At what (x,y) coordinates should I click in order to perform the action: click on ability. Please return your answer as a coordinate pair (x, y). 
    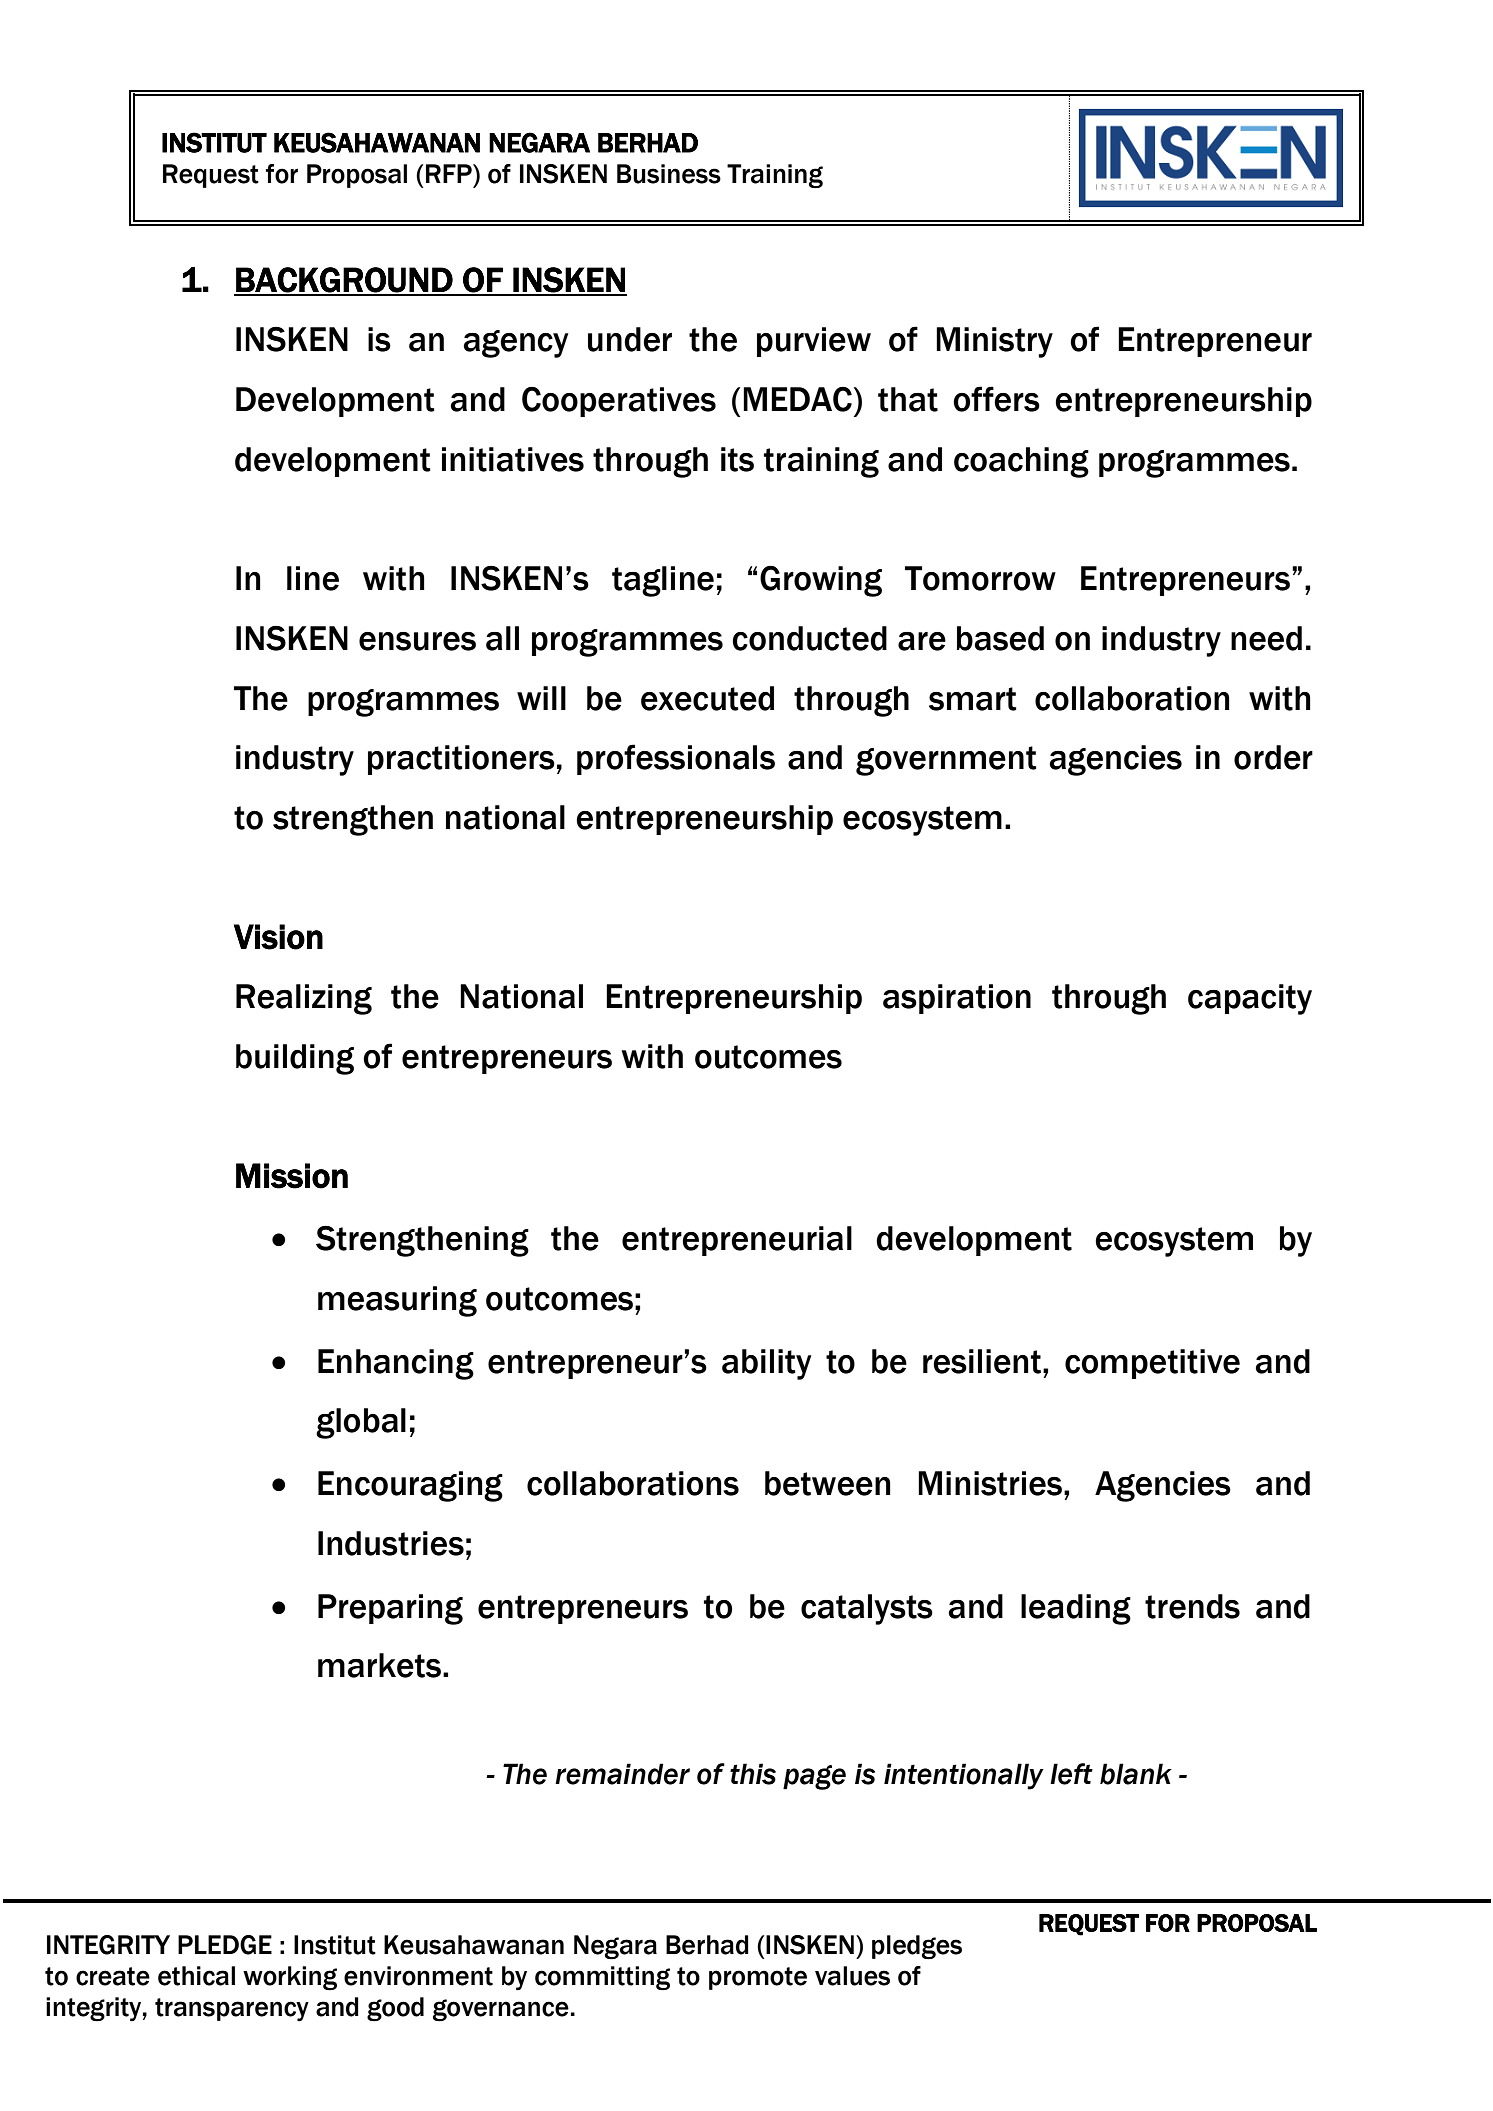
    Looking at the image, I should click on (766, 1364).
